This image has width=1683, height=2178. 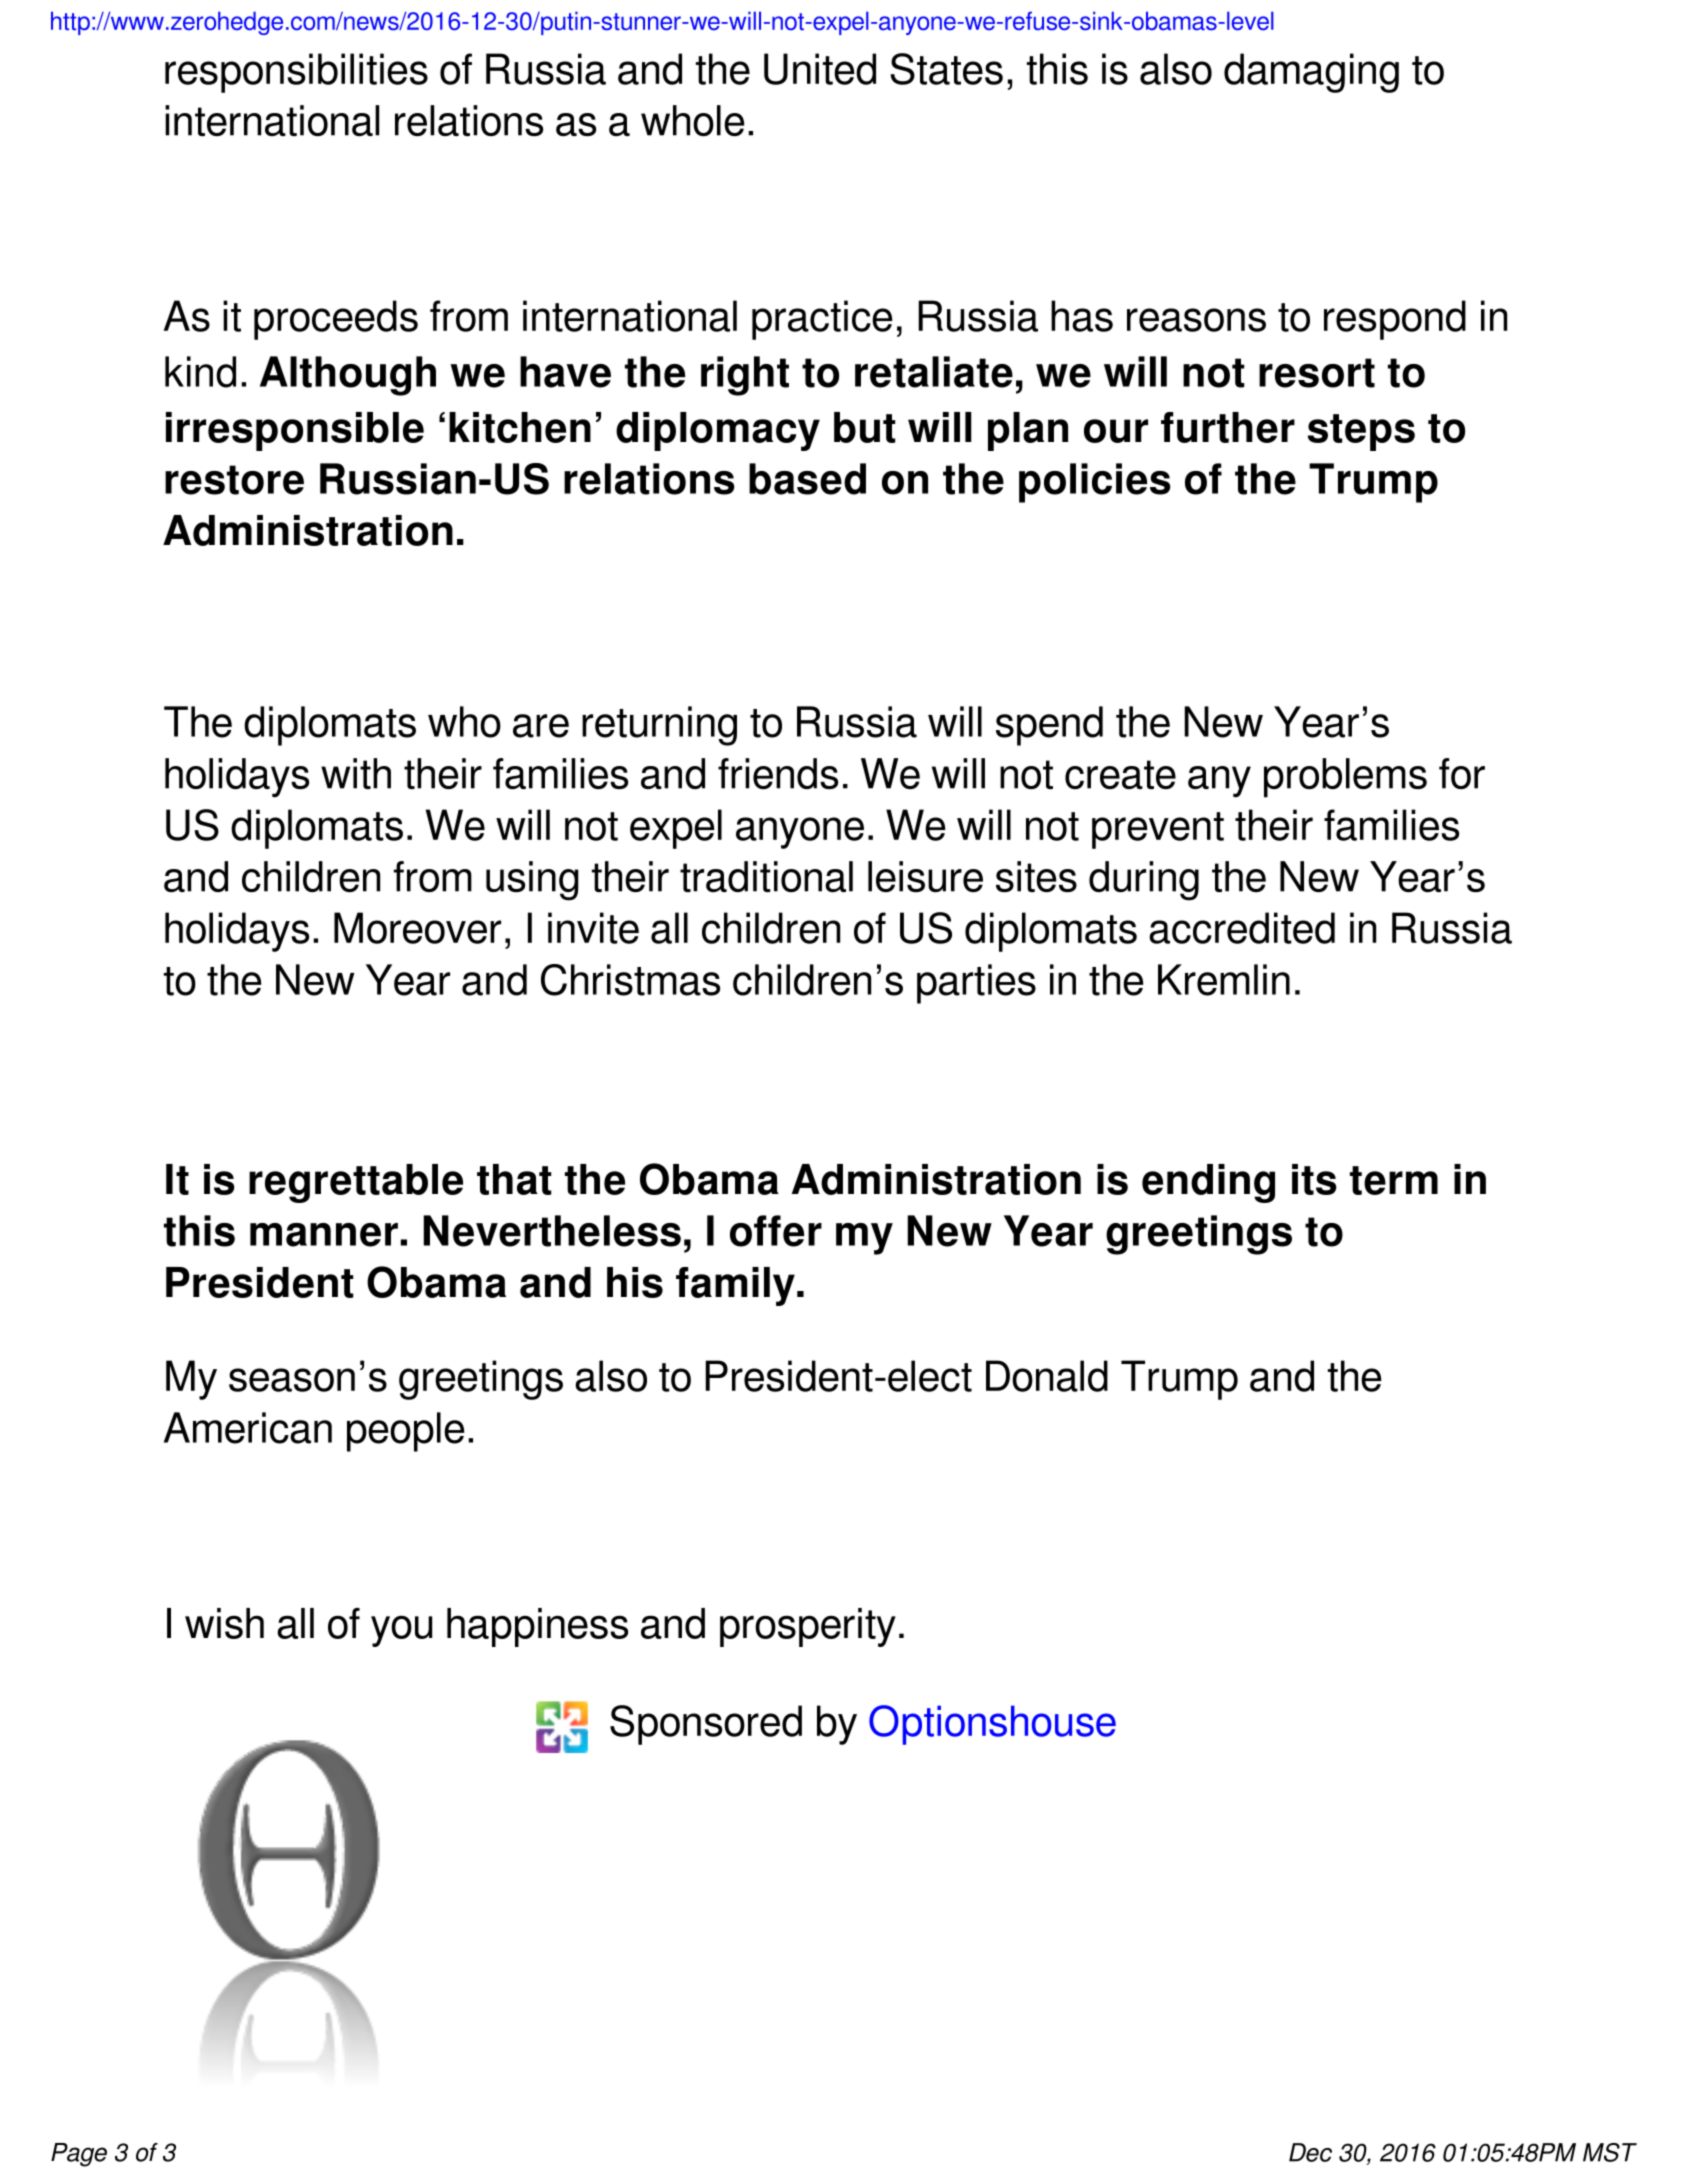 What do you see at coordinates (1394, 1180) in the image?
I see `term` at bounding box center [1394, 1180].
